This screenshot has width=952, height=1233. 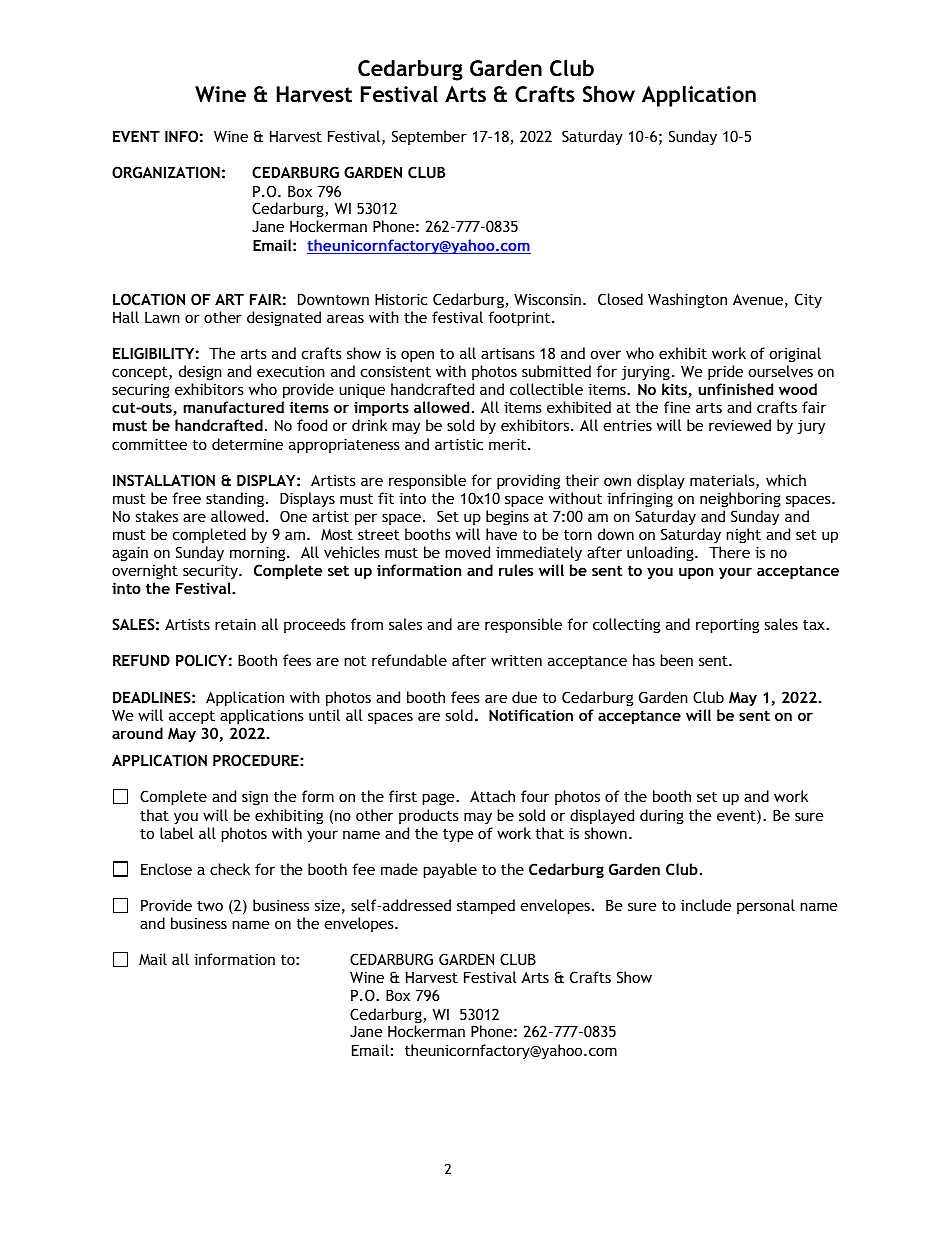 I want to click on neighboring, so click(x=740, y=499).
